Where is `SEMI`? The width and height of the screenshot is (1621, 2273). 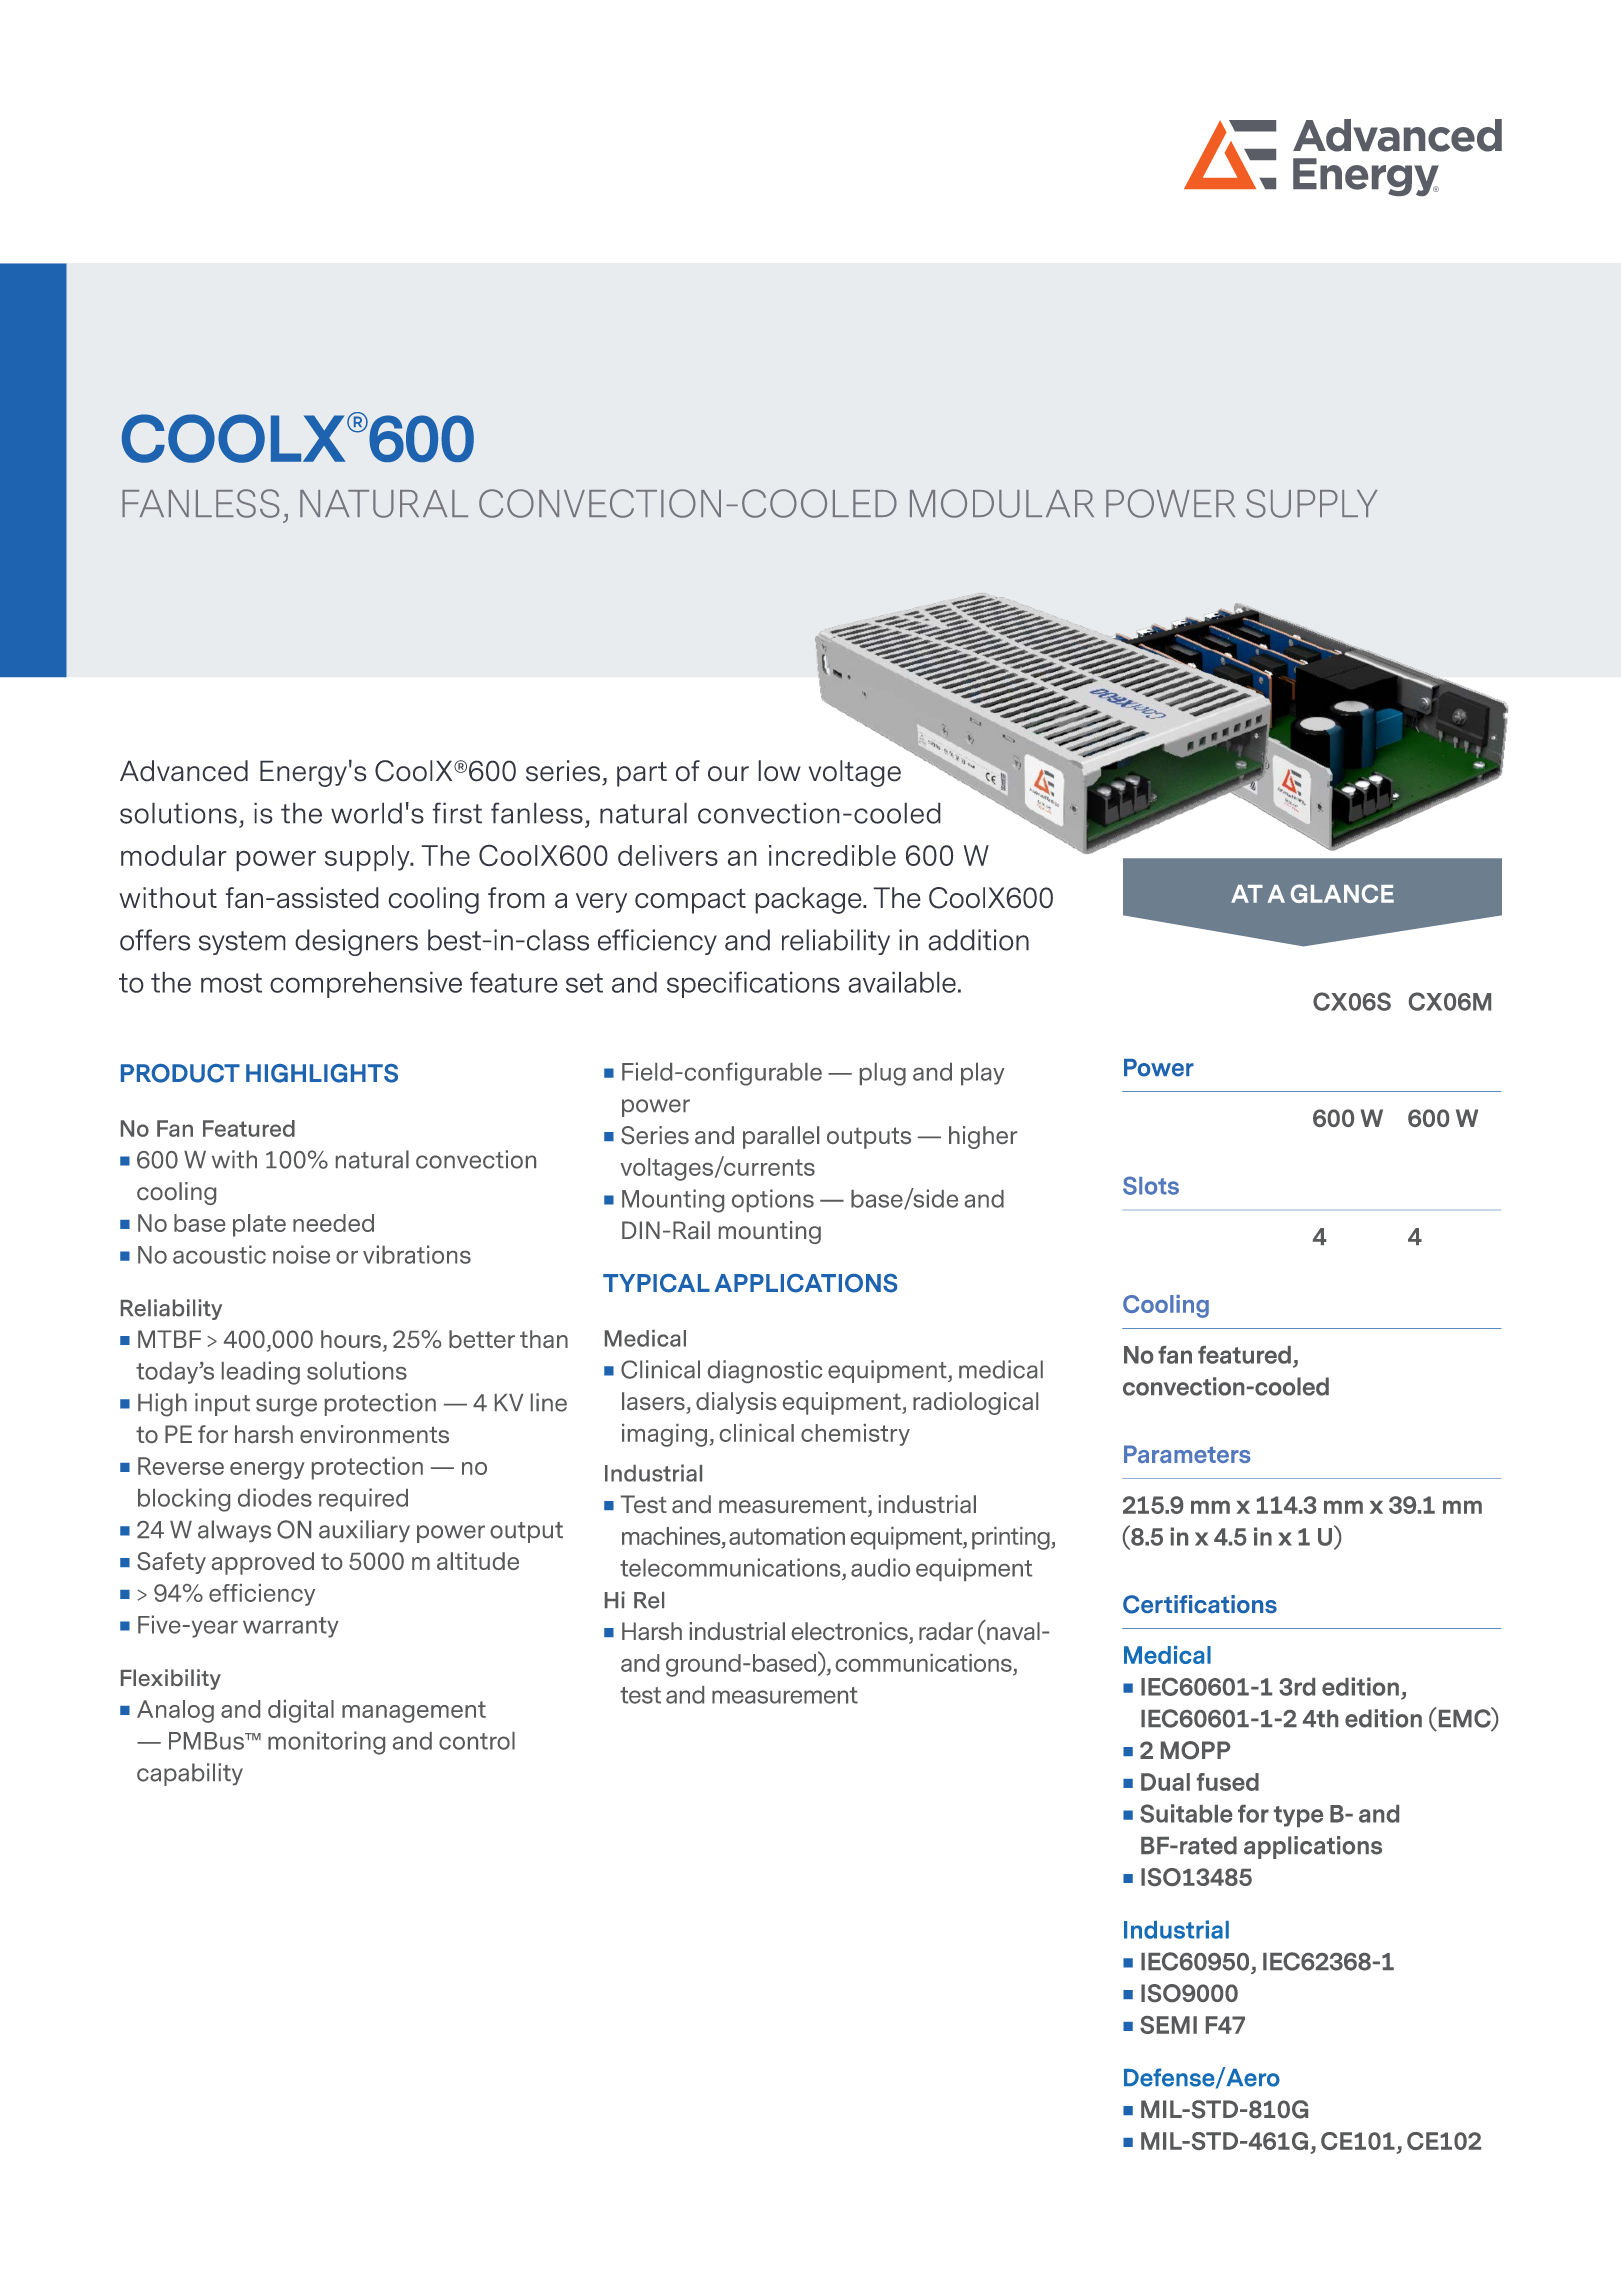
SEMI is located at coordinates (1168, 2025).
